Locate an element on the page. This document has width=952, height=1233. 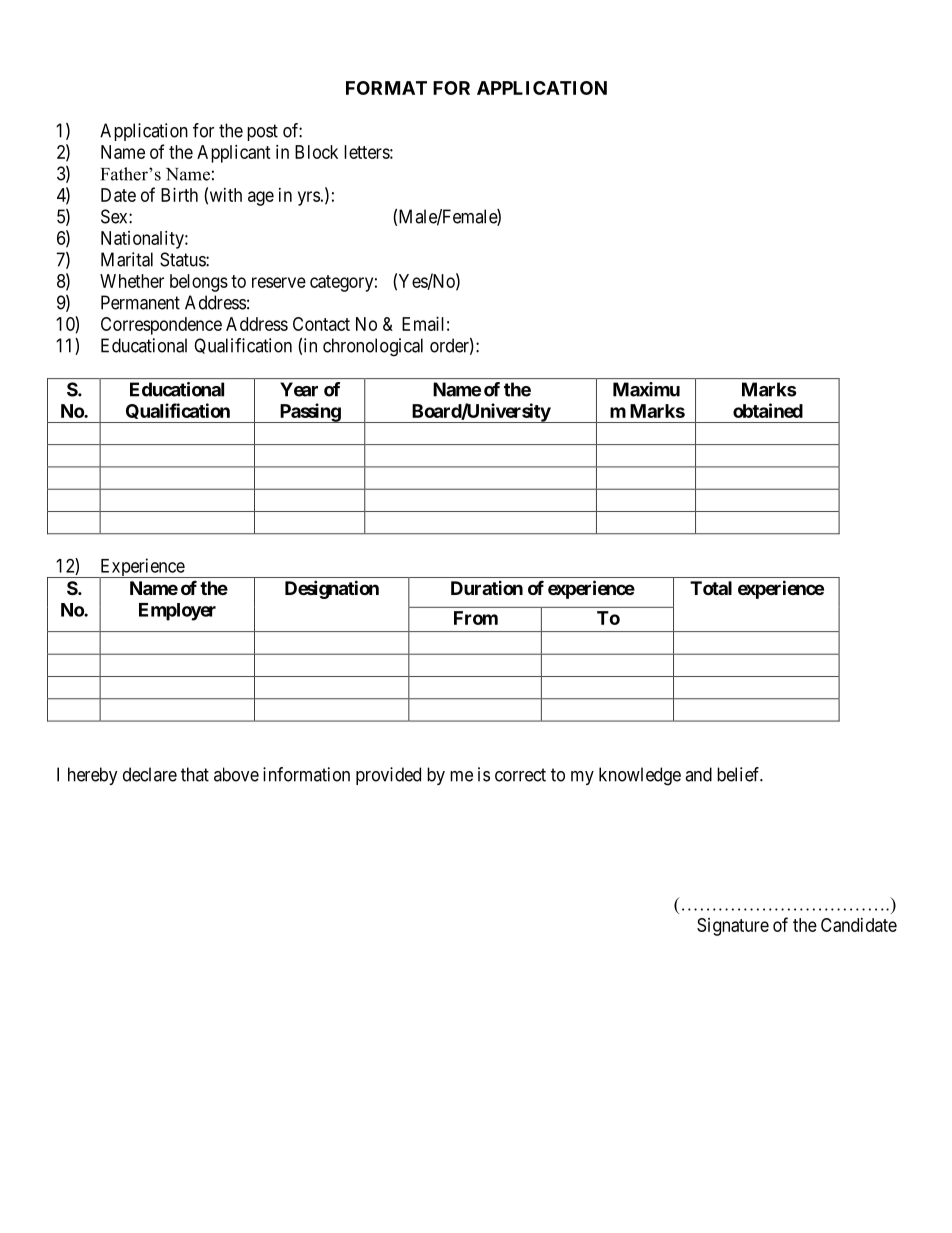
obtained is located at coordinates (768, 410).
